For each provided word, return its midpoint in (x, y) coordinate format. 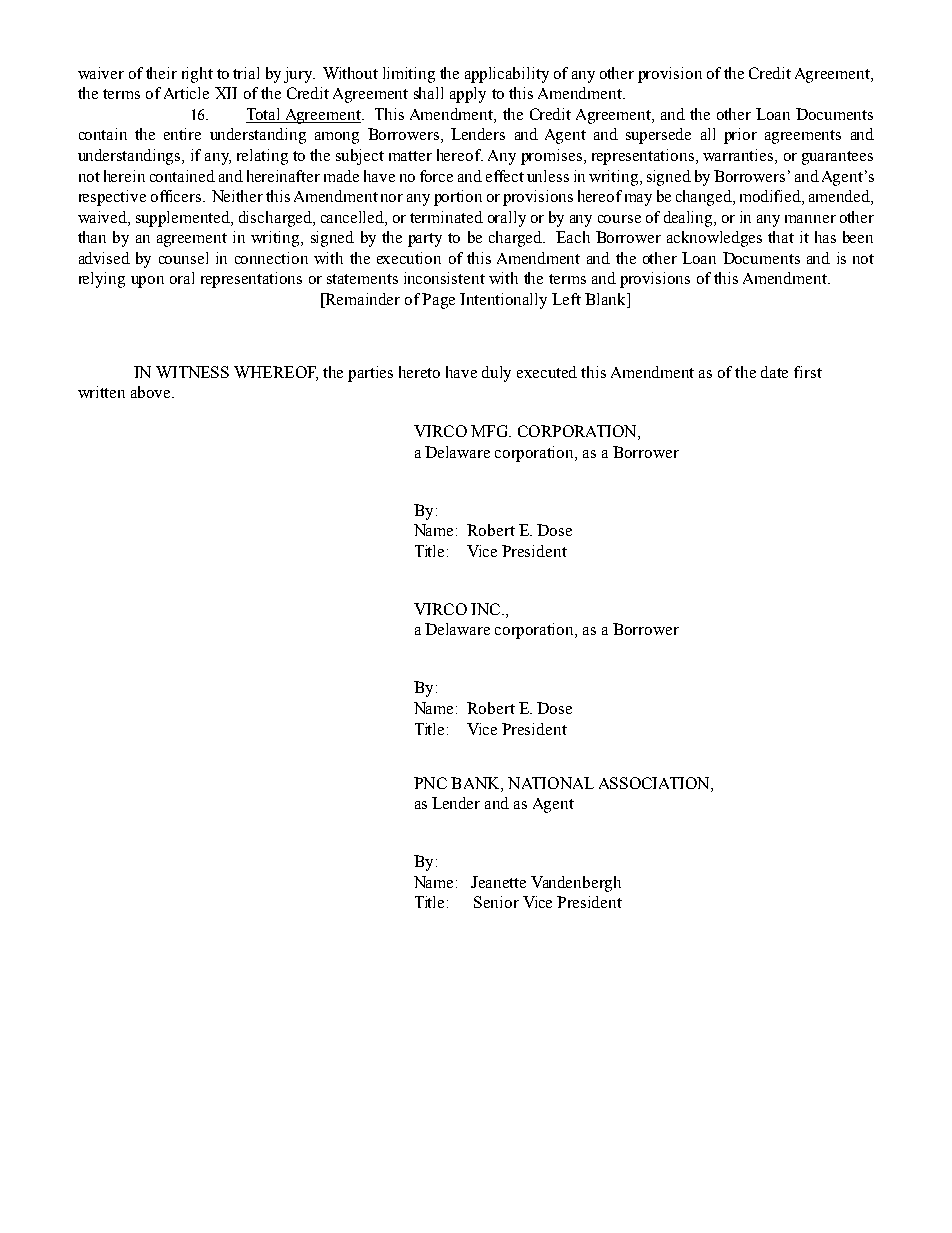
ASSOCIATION (655, 783)
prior (740, 136)
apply (468, 95)
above (152, 392)
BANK (476, 783)
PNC (430, 783)
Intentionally (503, 301)
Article (186, 93)
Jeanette (498, 882)
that (781, 237)
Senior (496, 902)
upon (147, 282)
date (774, 372)
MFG (491, 431)
